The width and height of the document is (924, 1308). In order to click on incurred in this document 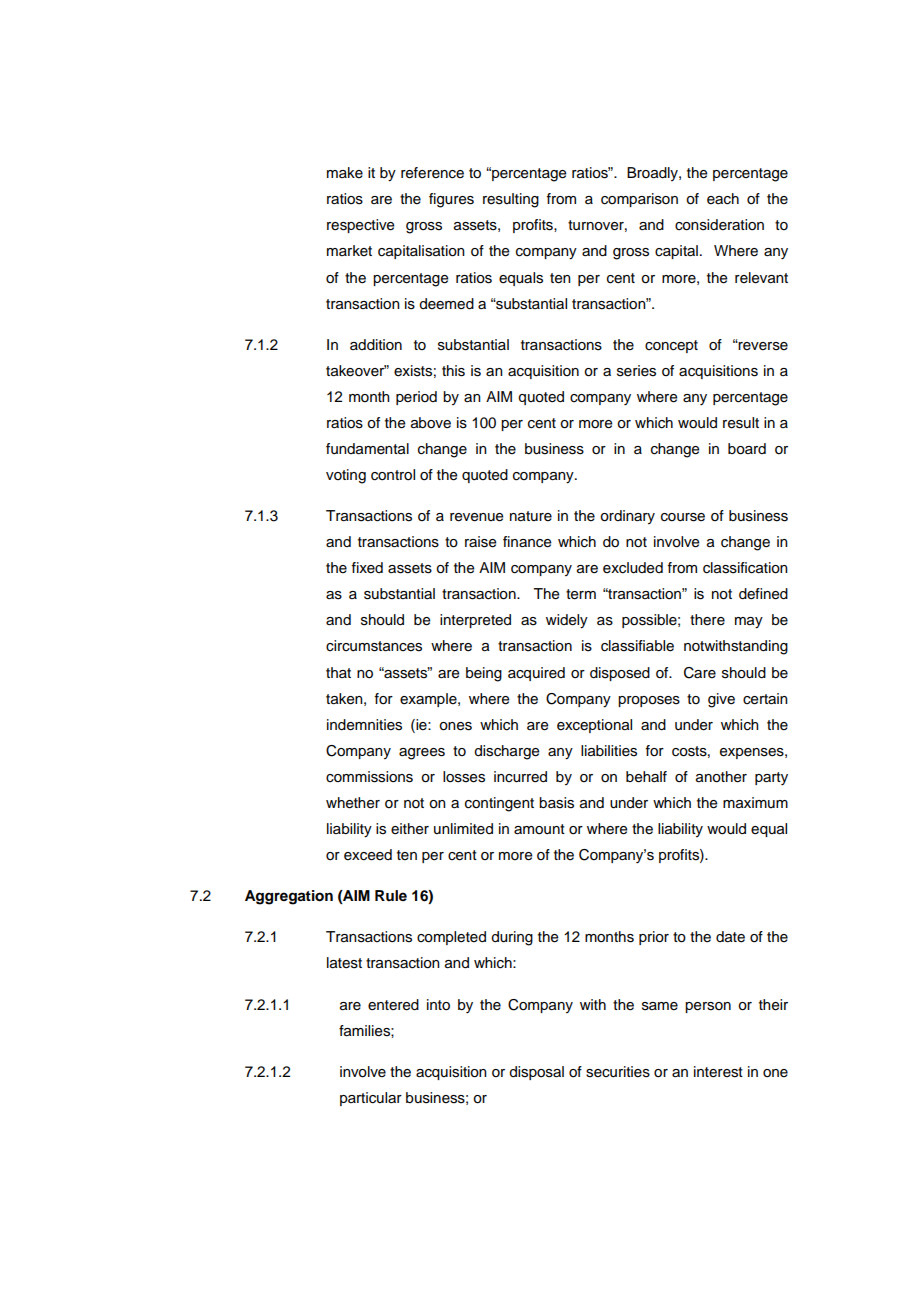, I will do `click(520, 777)`.
